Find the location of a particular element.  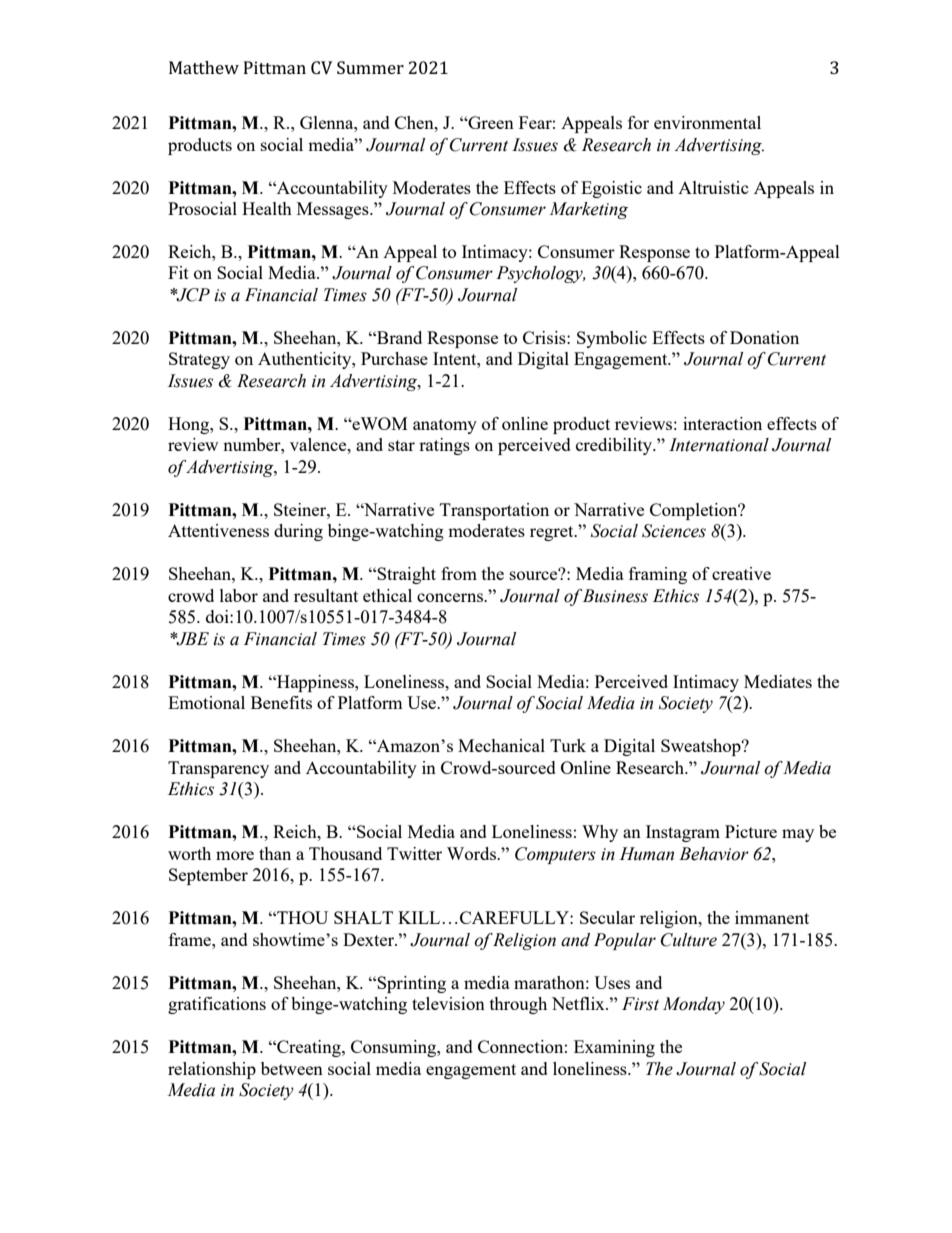

through is located at coordinates (518, 1005).
